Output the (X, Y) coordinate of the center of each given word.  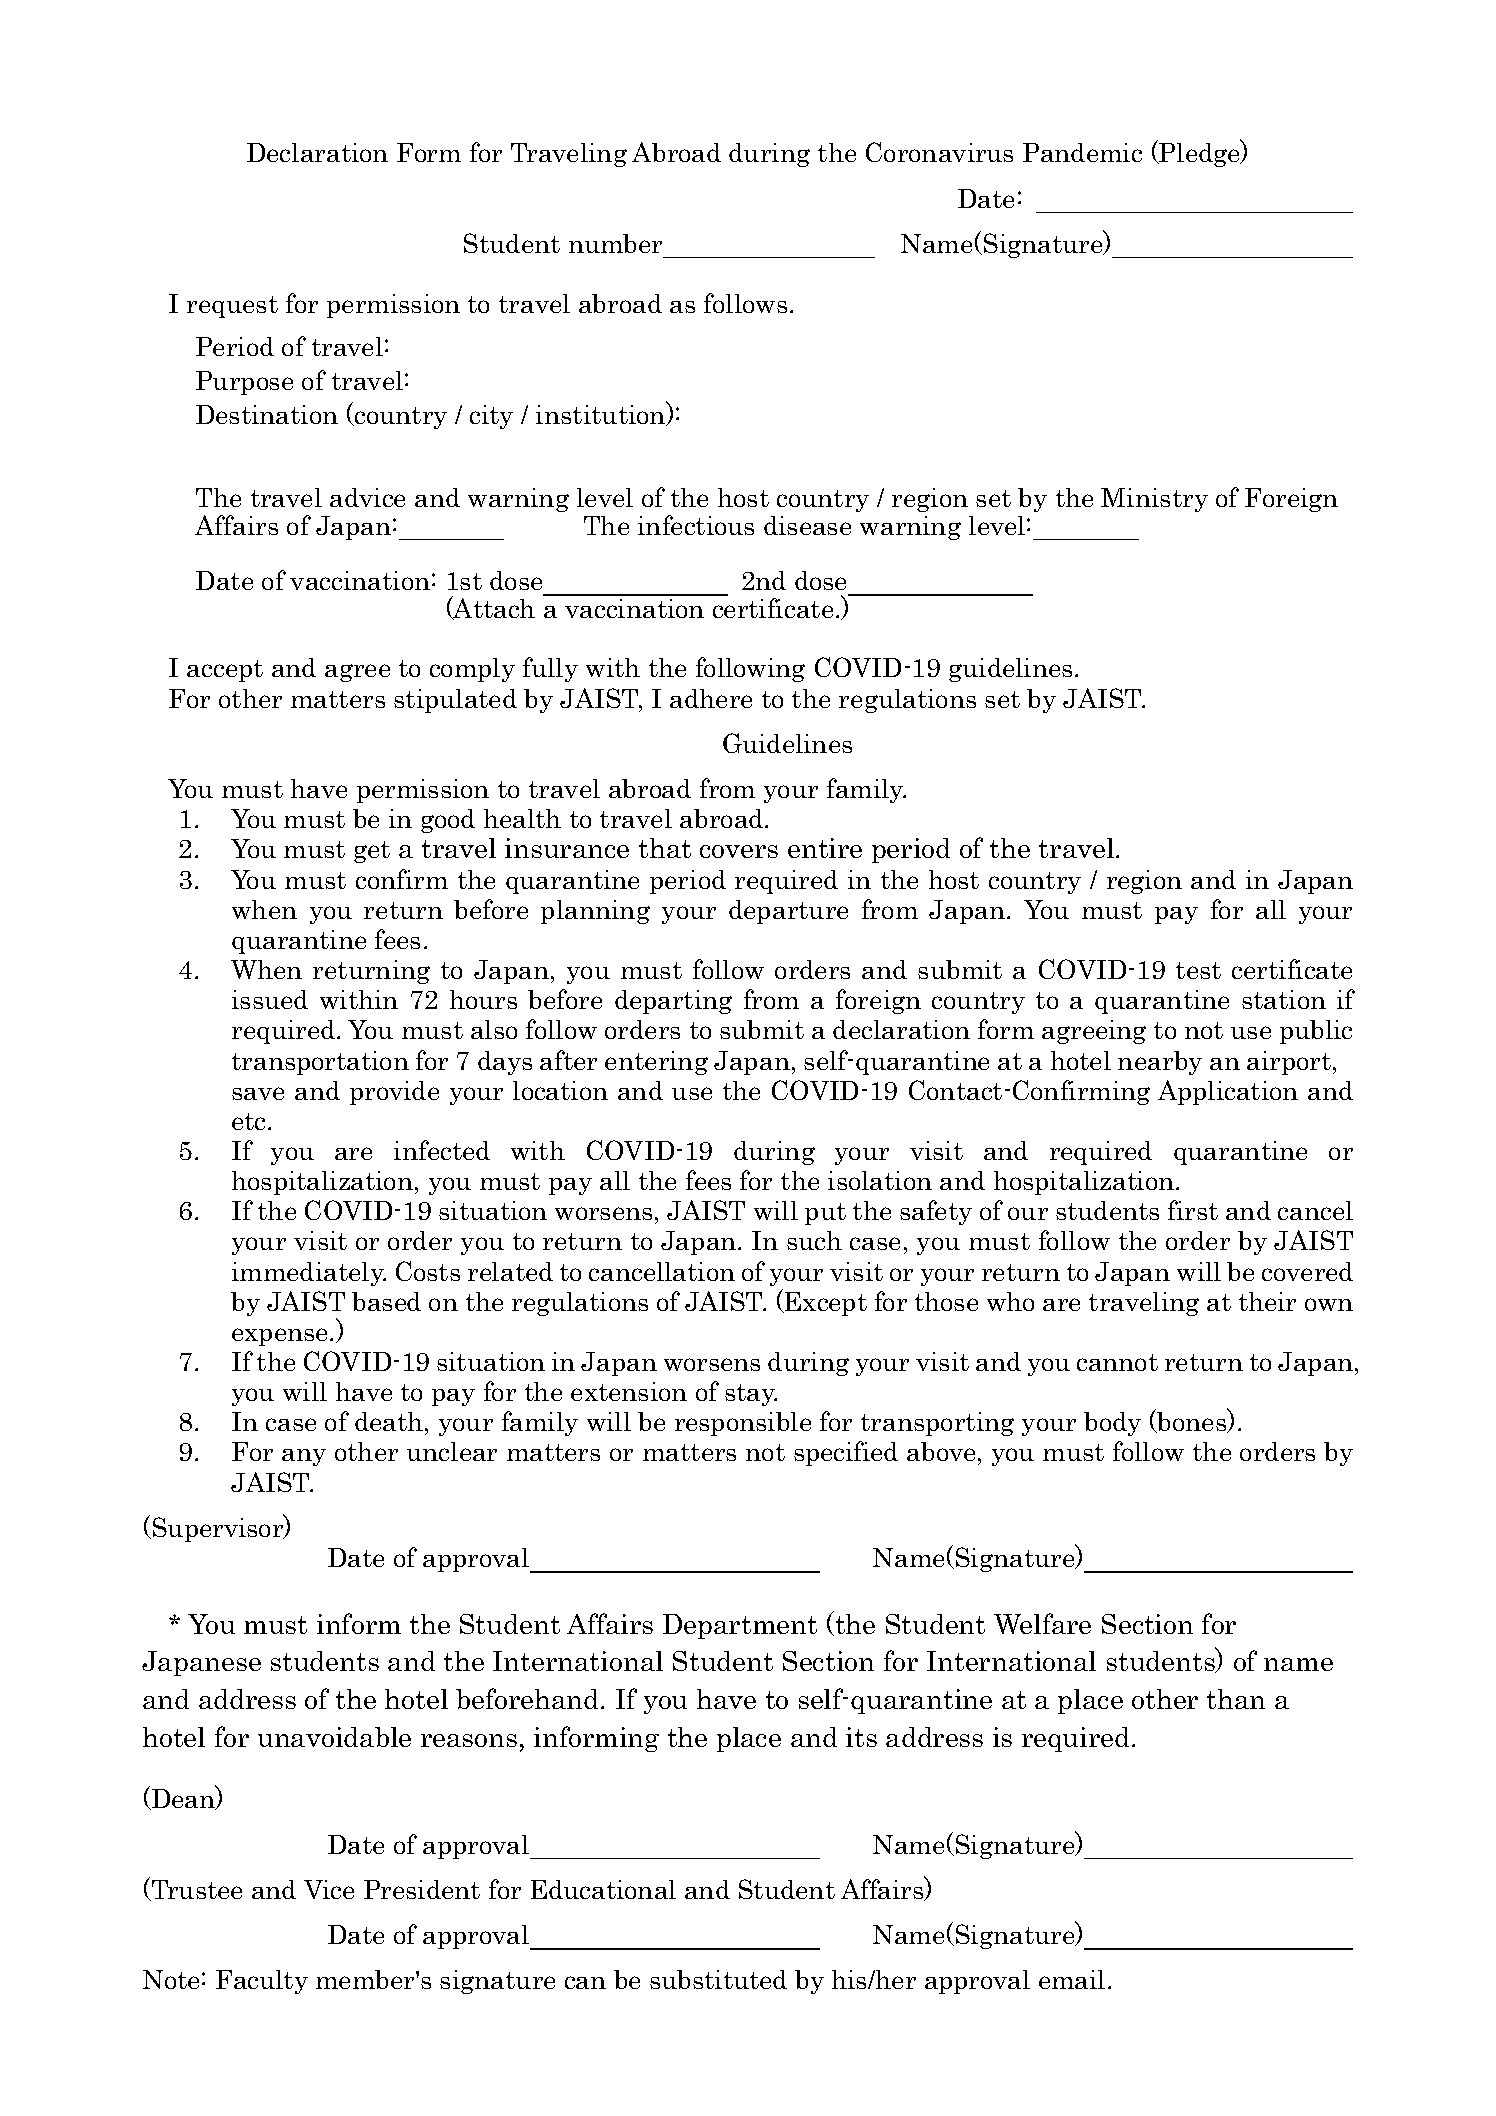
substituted (718, 1979)
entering (656, 1063)
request (232, 307)
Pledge (1199, 154)
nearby (1160, 1063)
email (1072, 1979)
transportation (320, 1063)
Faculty (262, 1982)
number (615, 243)
